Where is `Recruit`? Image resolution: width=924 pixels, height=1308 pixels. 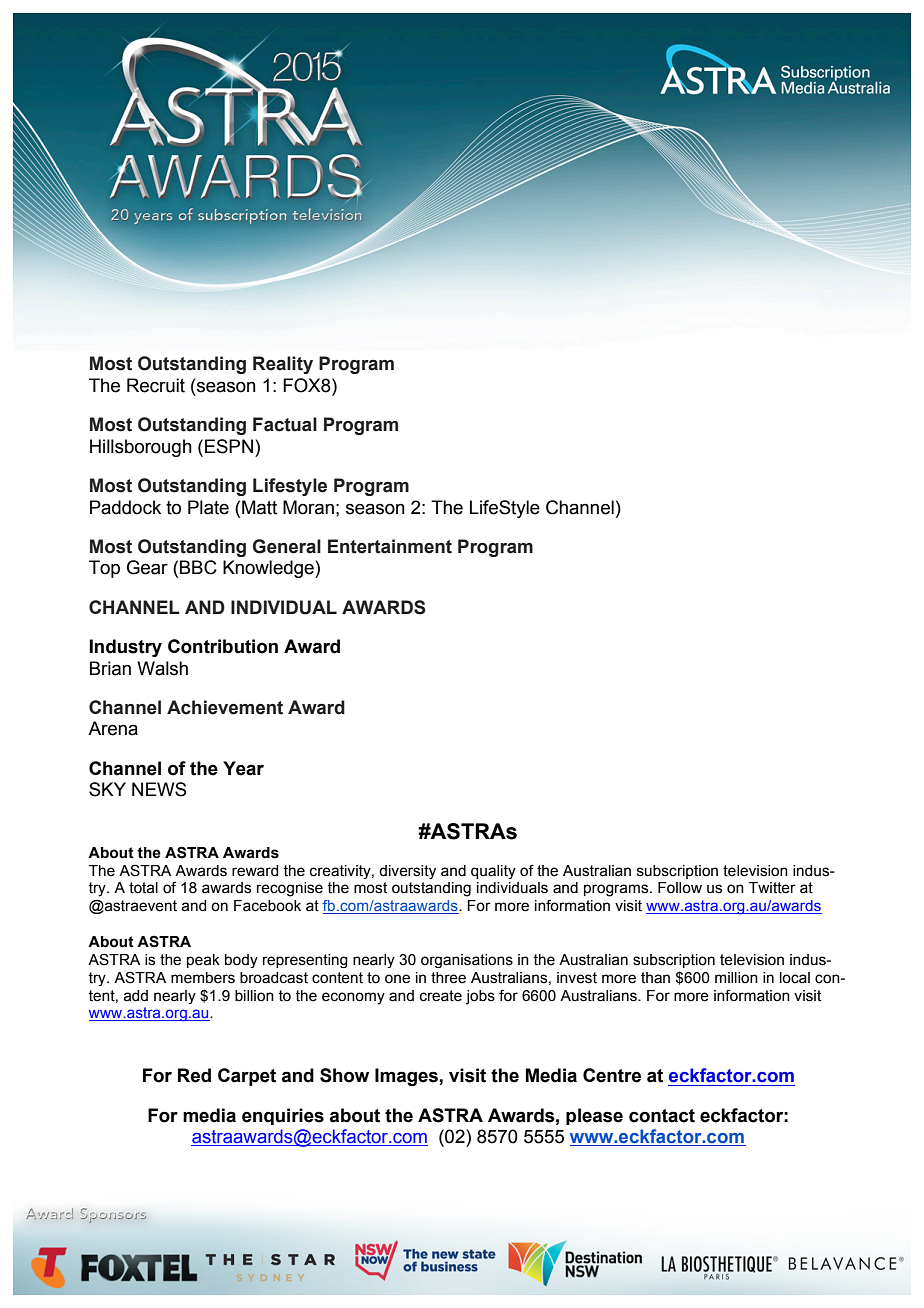 Recruit is located at coordinates (156, 385).
